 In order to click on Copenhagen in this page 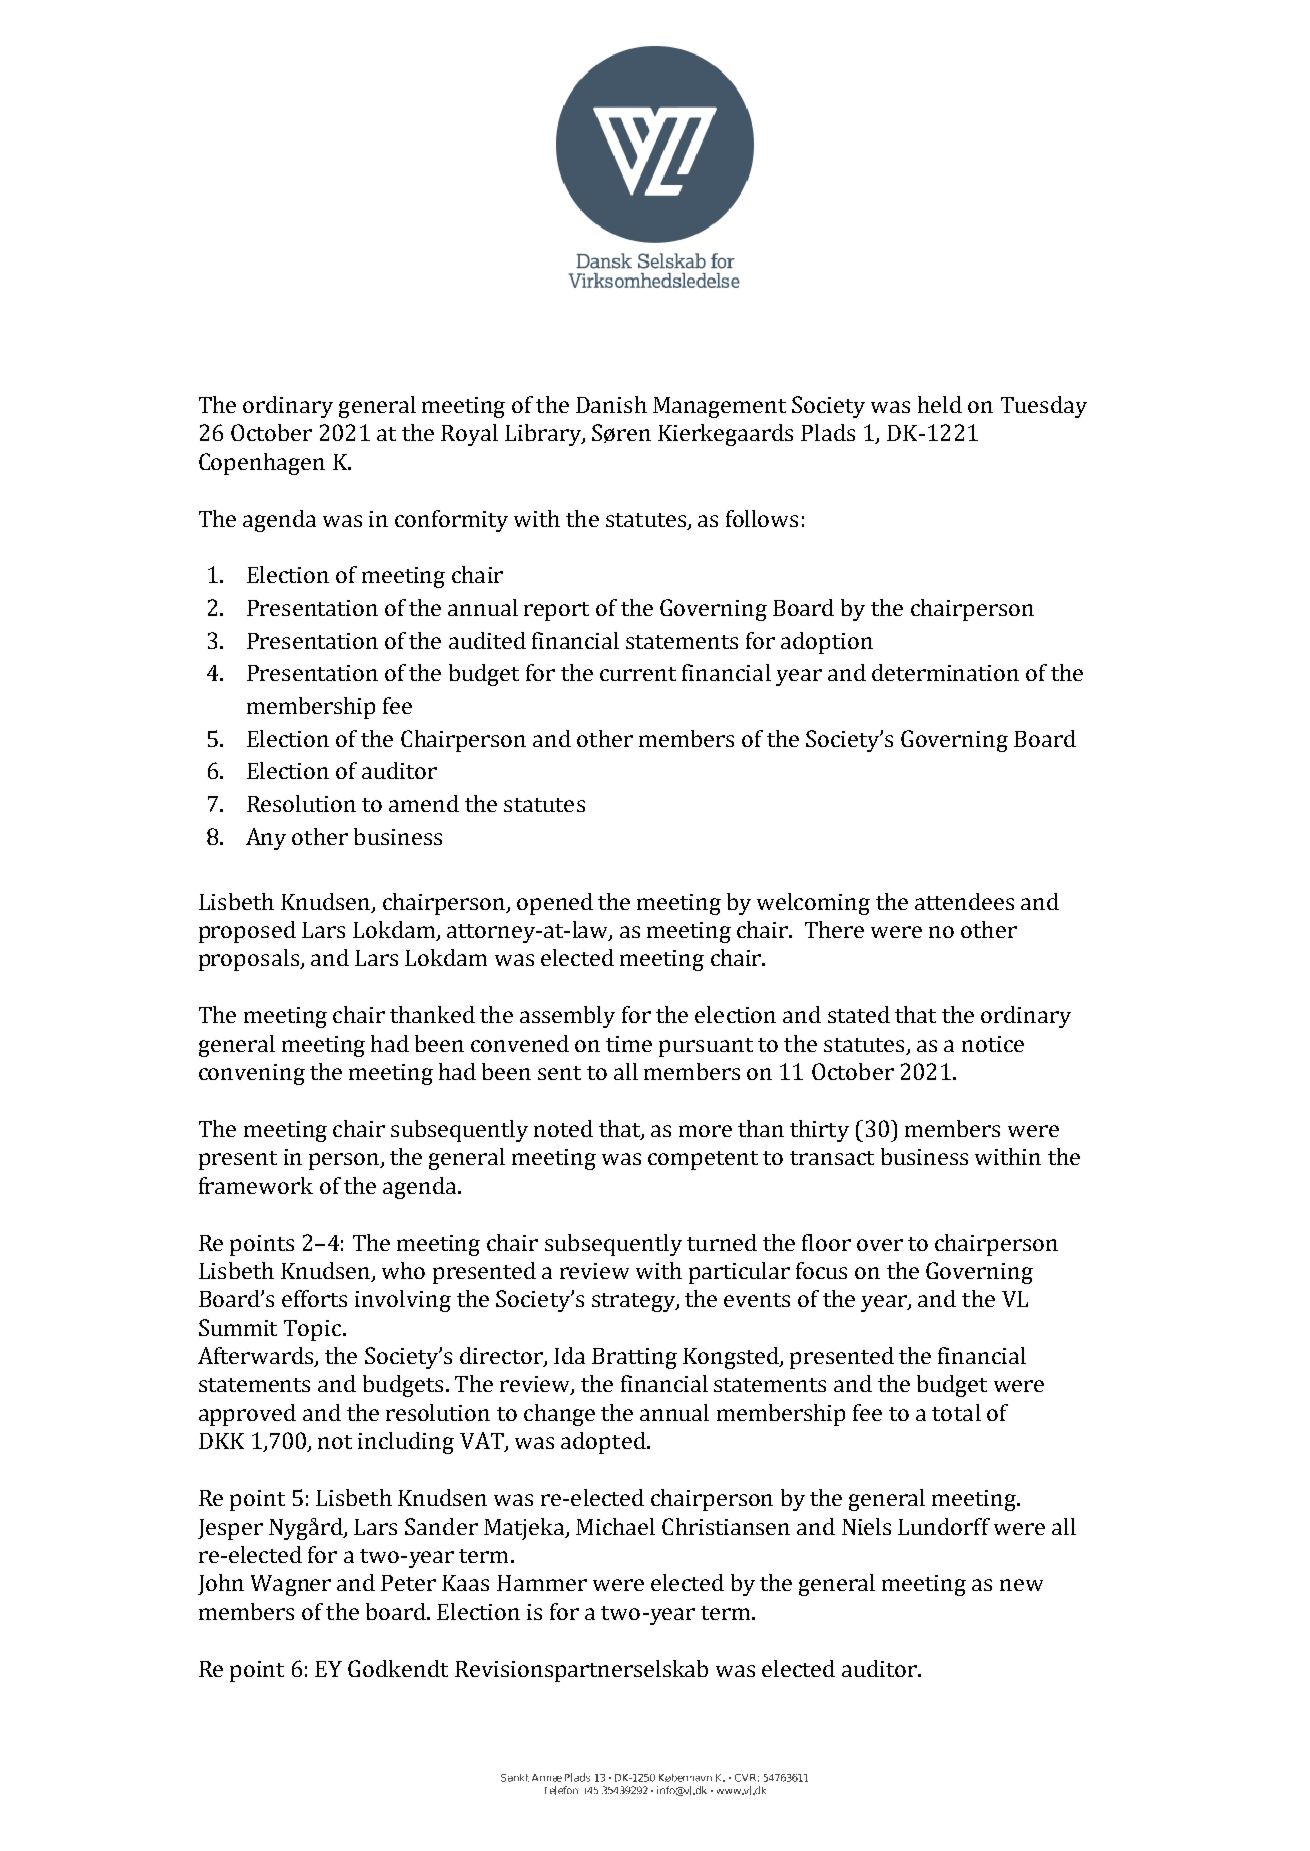, I will do `click(262, 464)`.
